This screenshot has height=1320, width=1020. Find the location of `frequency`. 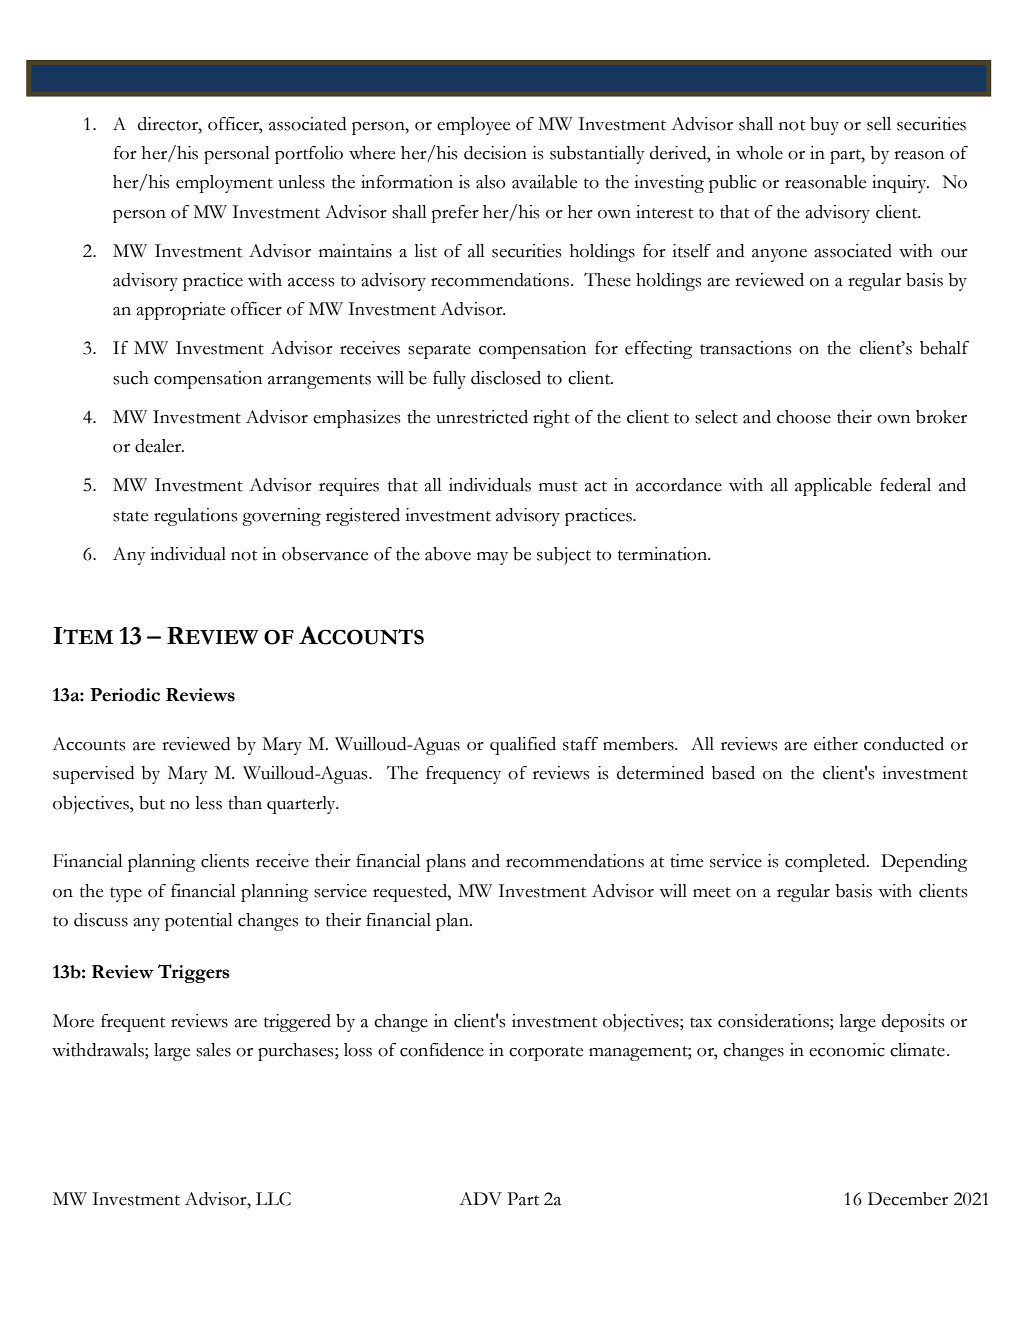

frequency is located at coordinates (463, 775).
